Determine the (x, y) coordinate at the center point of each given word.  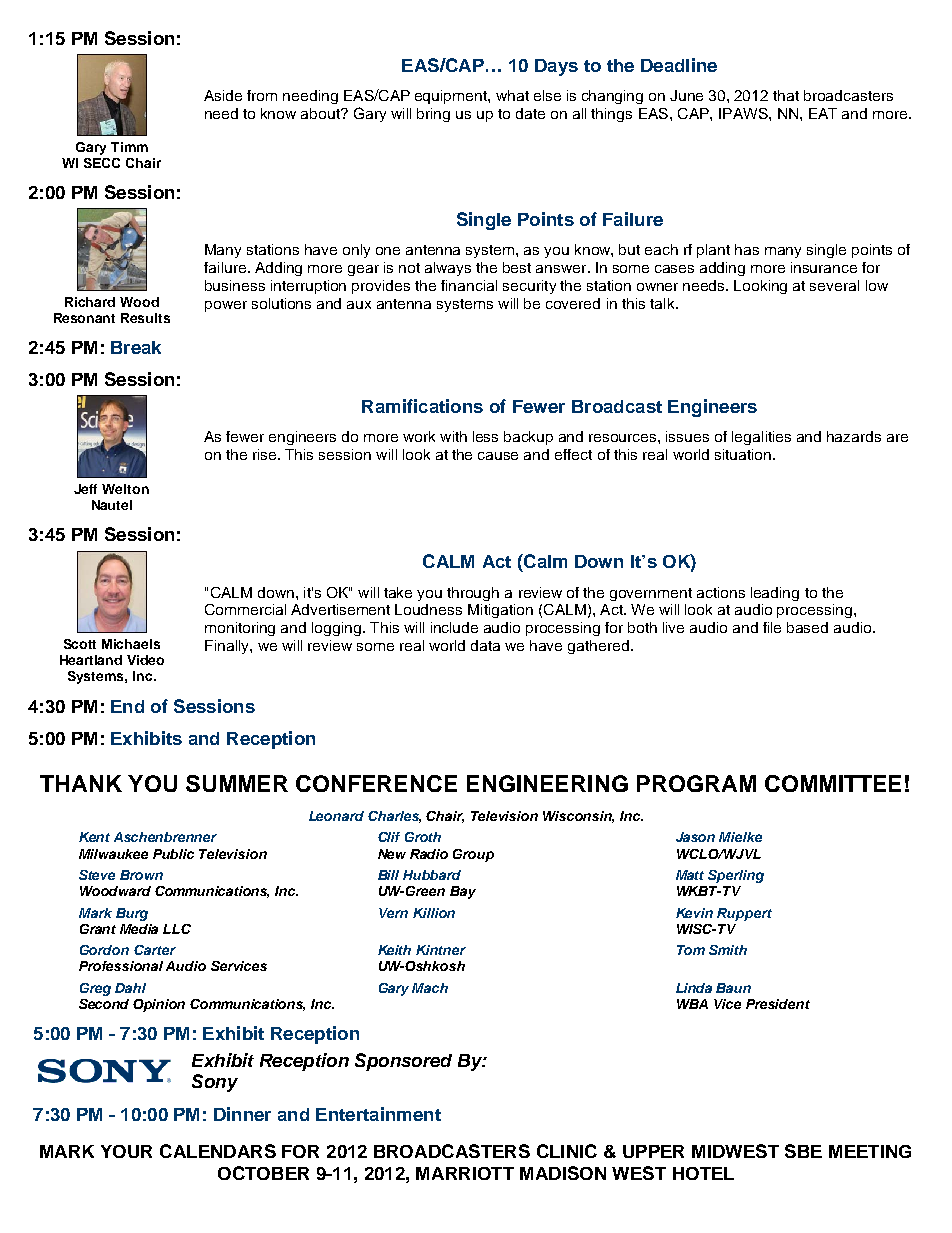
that (786, 95)
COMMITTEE (833, 783)
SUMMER (237, 783)
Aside (223, 95)
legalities (761, 438)
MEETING (870, 1151)
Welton (125, 489)
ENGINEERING (547, 783)
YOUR (126, 1151)
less (485, 436)
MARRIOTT (465, 1173)
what (512, 95)
